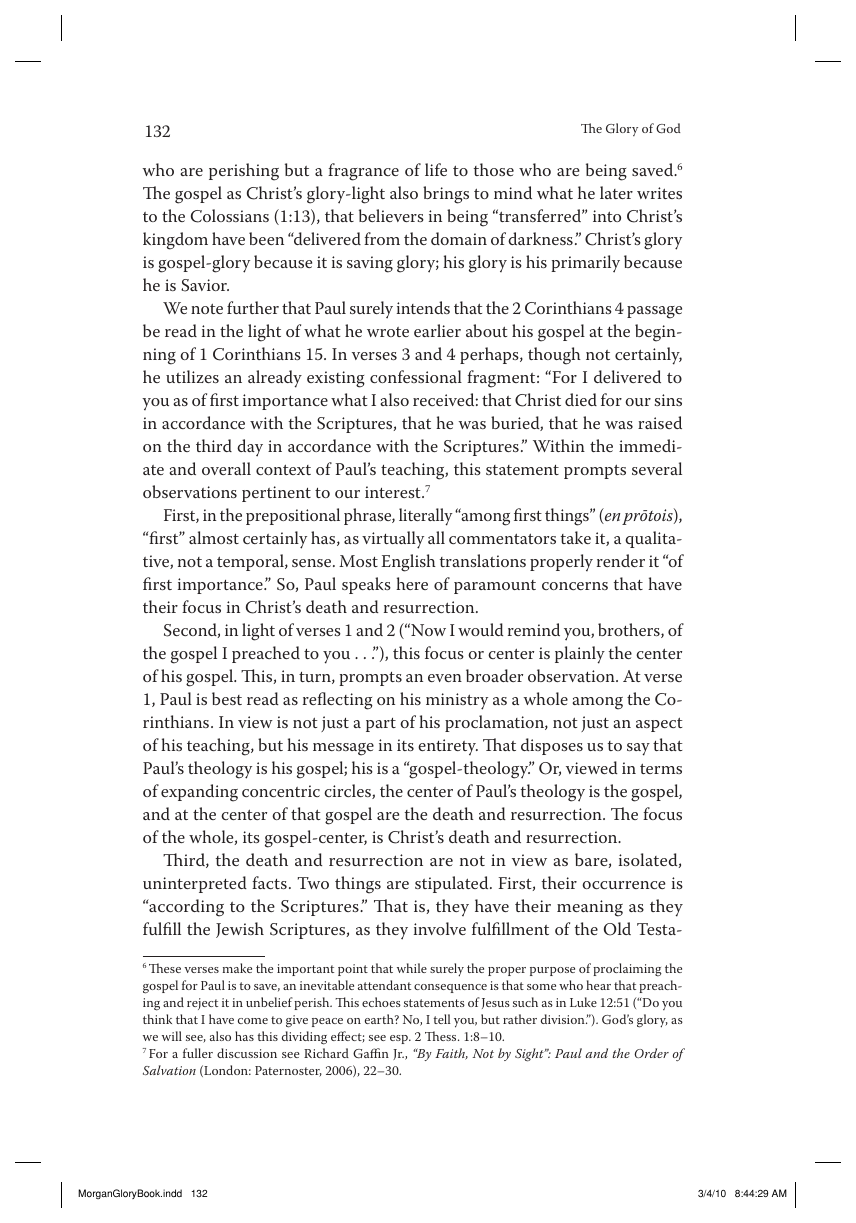 This screenshot has width=856, height=1223. What do you see at coordinates (391, 215) in the screenshot?
I see `believers` at bounding box center [391, 215].
